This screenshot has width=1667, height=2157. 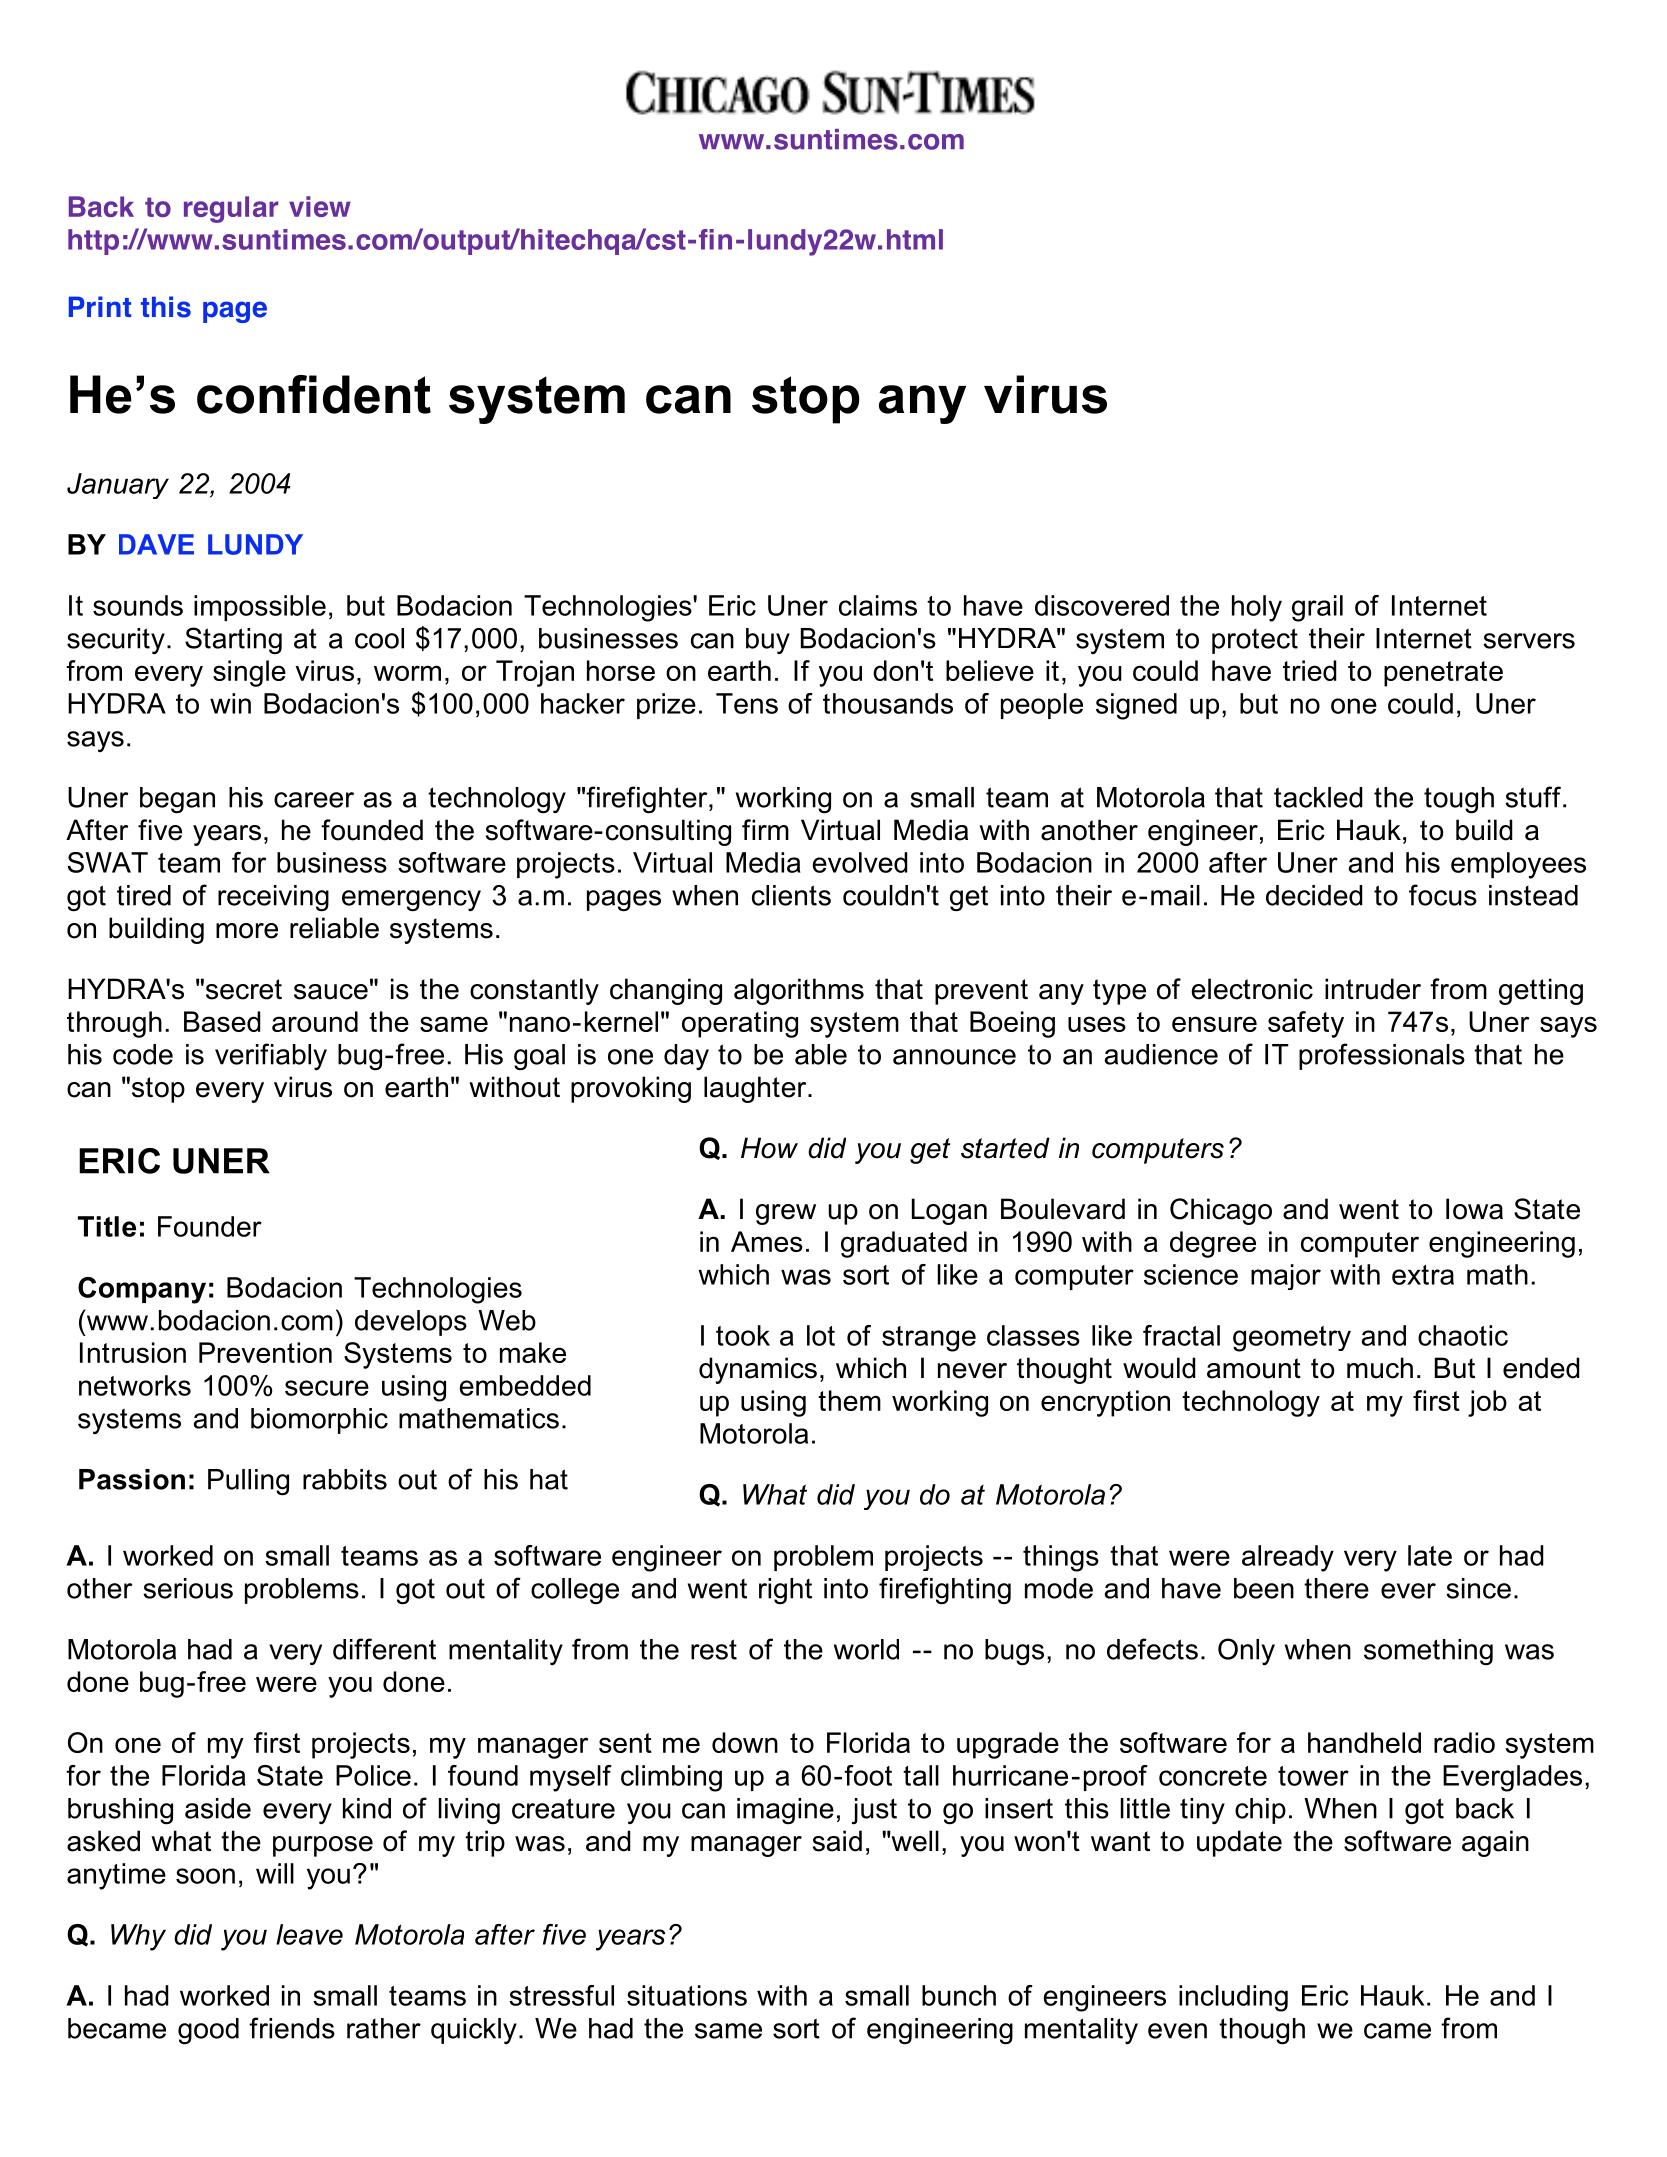 What do you see at coordinates (320, 206) in the screenshot?
I see `view` at bounding box center [320, 206].
